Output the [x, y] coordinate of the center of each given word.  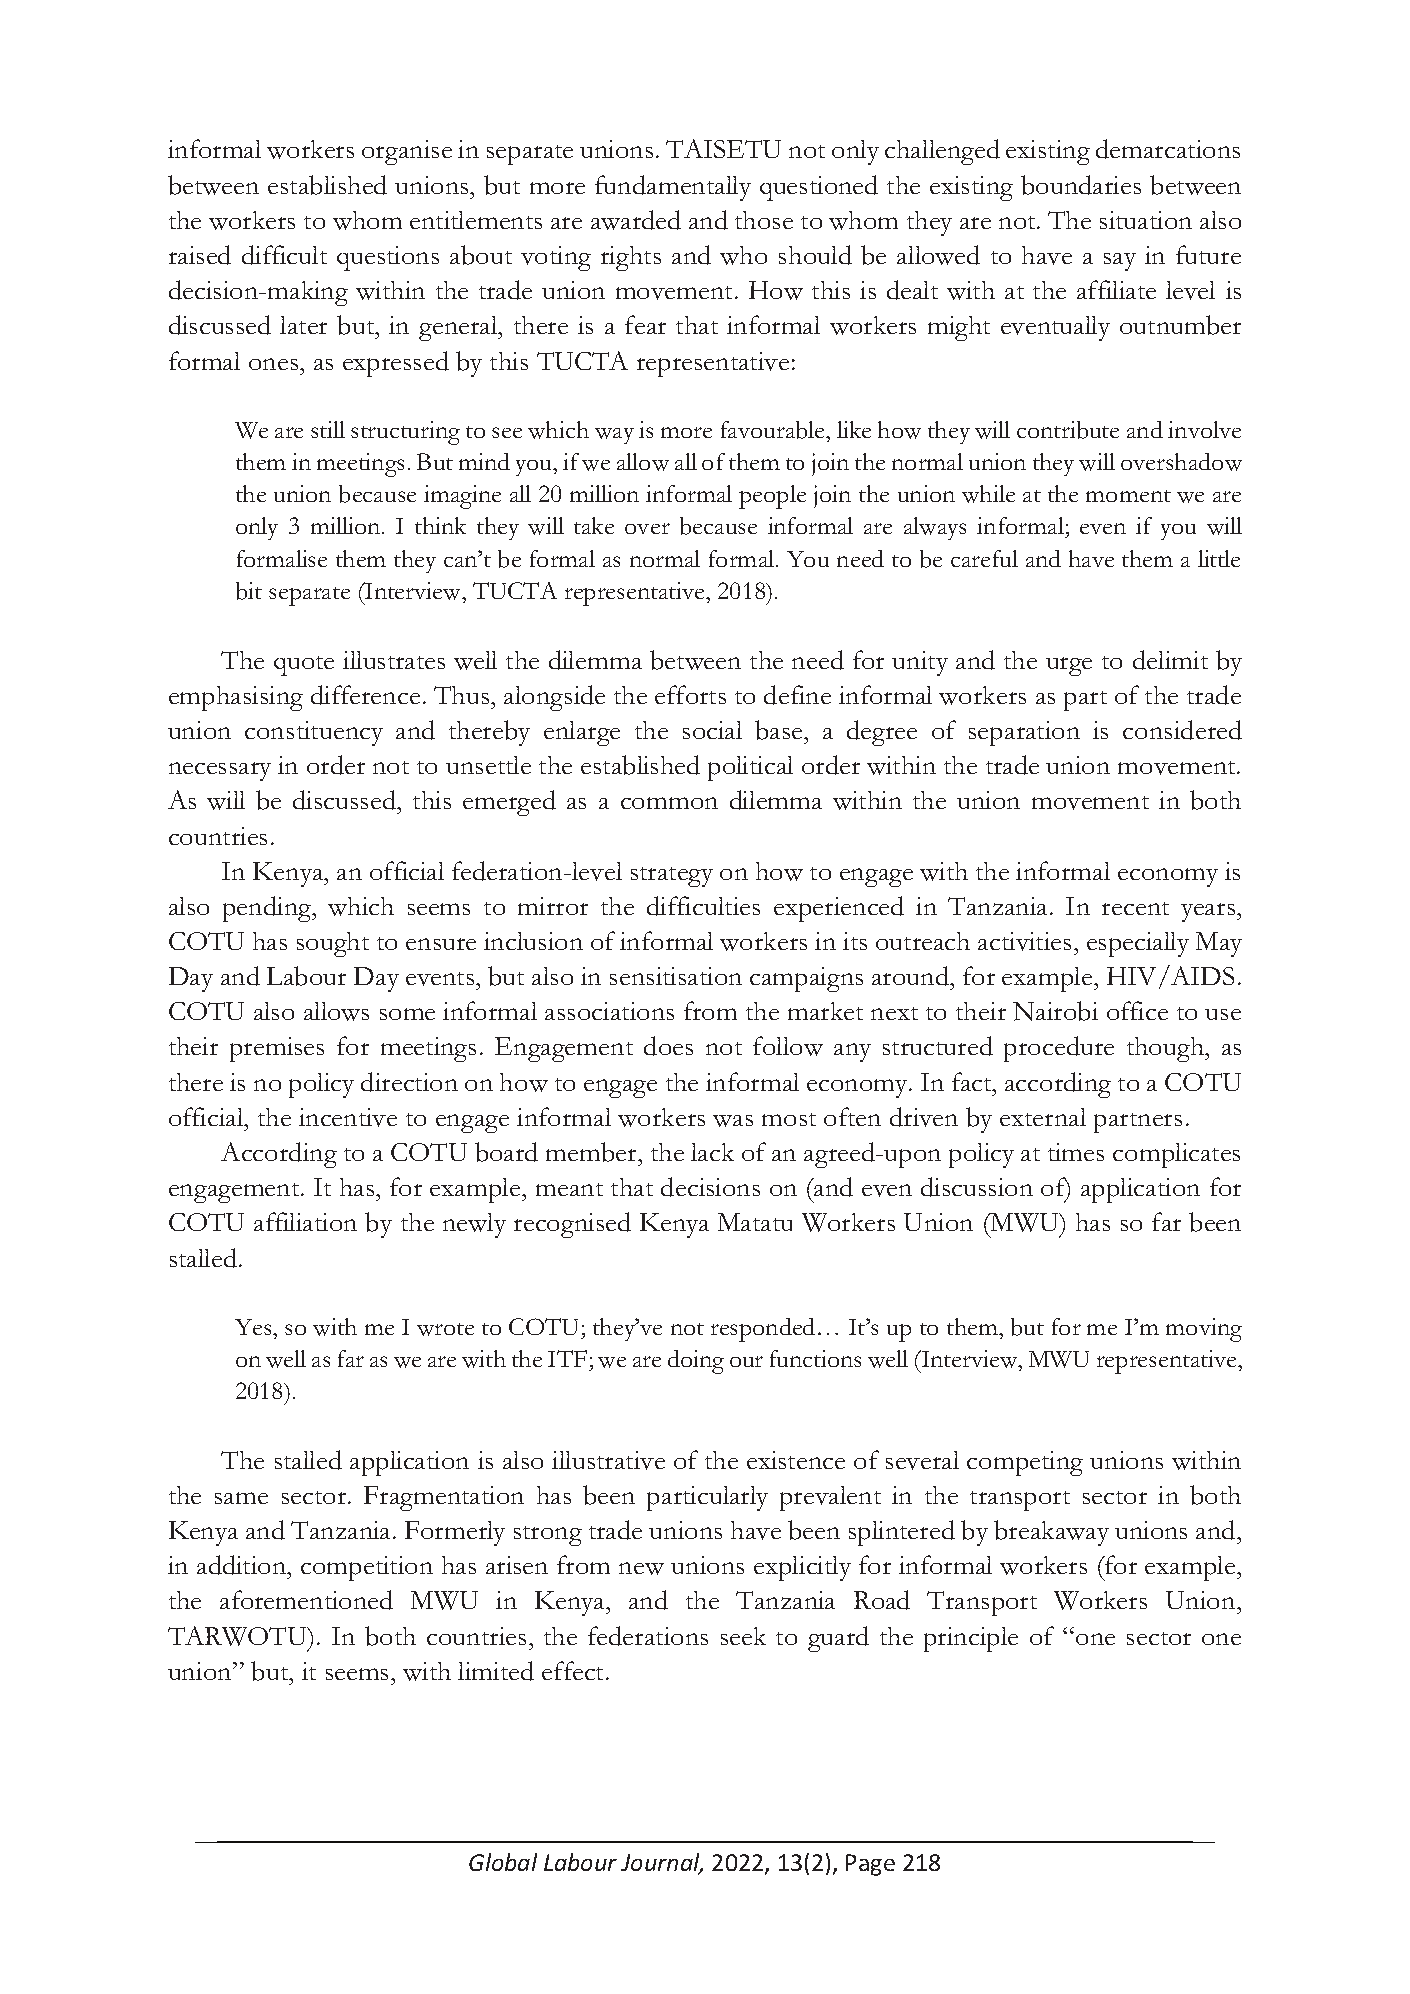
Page [870, 1865]
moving [1204, 1330]
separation [1024, 733]
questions [388, 258]
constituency [314, 733]
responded [763, 1330]
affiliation [305, 1221]
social [712, 730]
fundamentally [673, 188]
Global [503, 1862]
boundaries [1081, 185]
